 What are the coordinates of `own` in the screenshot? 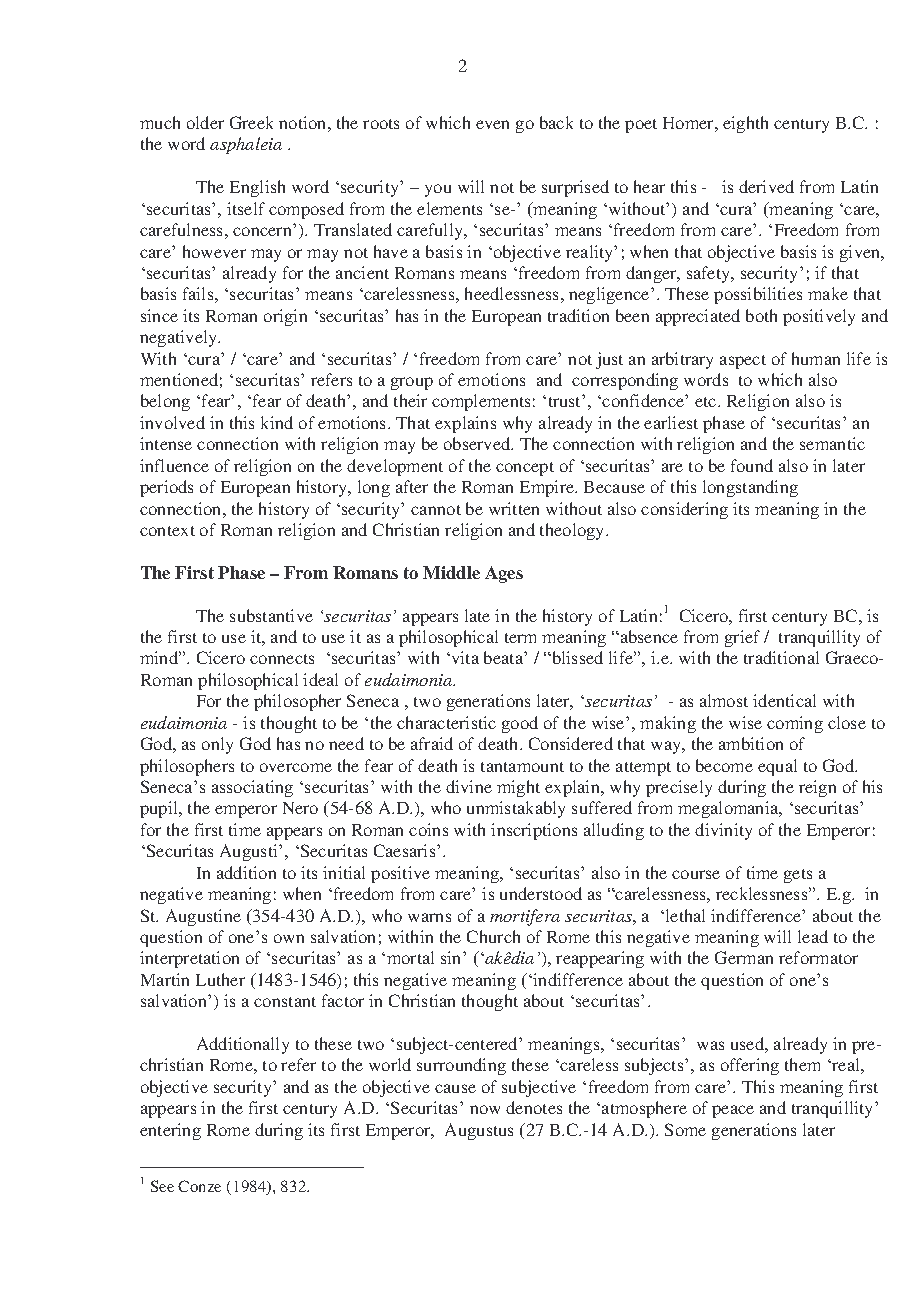 It's located at (289, 938).
